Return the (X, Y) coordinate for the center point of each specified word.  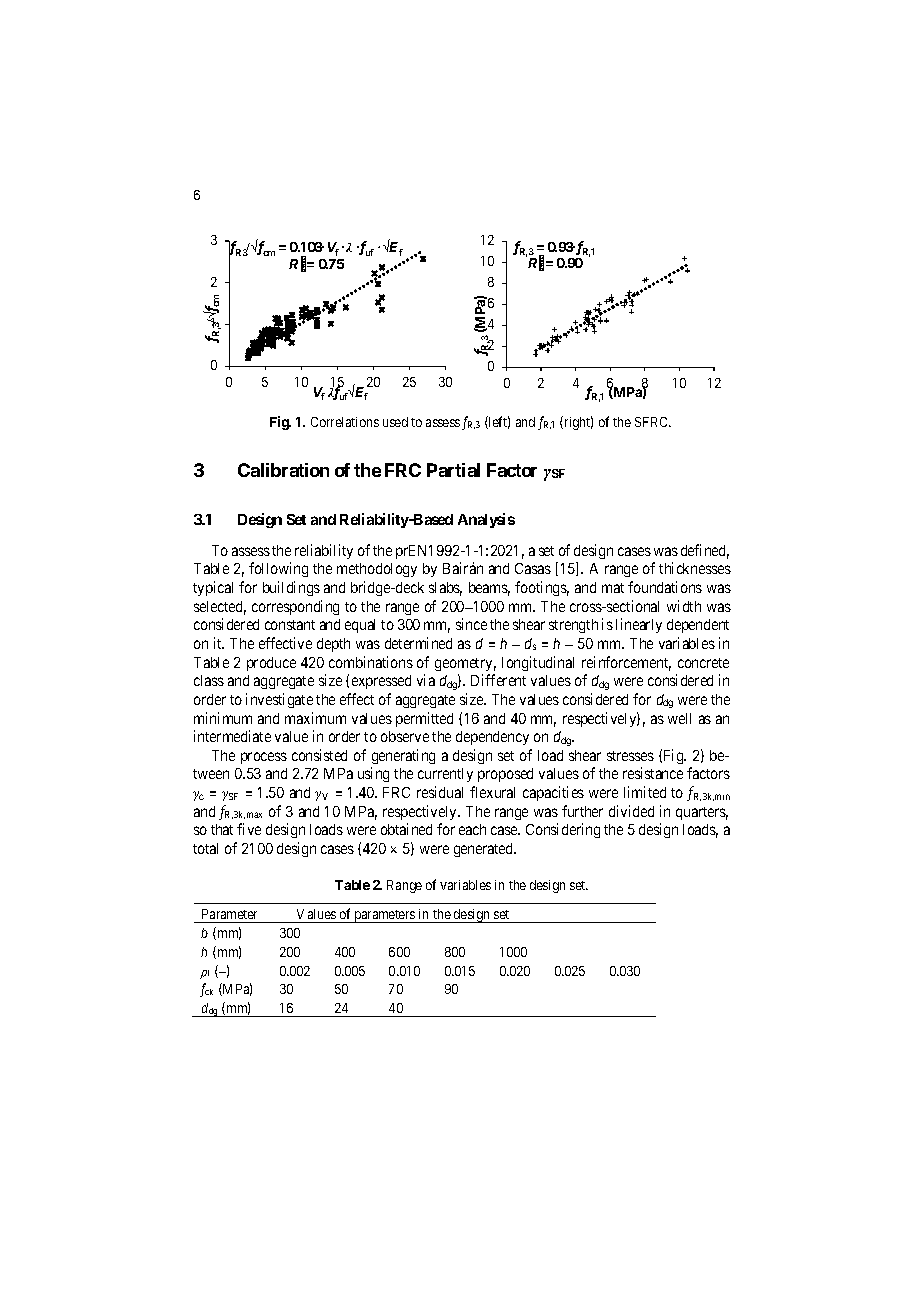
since (471, 624)
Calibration (283, 470)
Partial (453, 470)
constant (290, 625)
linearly (639, 625)
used (395, 422)
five (249, 829)
